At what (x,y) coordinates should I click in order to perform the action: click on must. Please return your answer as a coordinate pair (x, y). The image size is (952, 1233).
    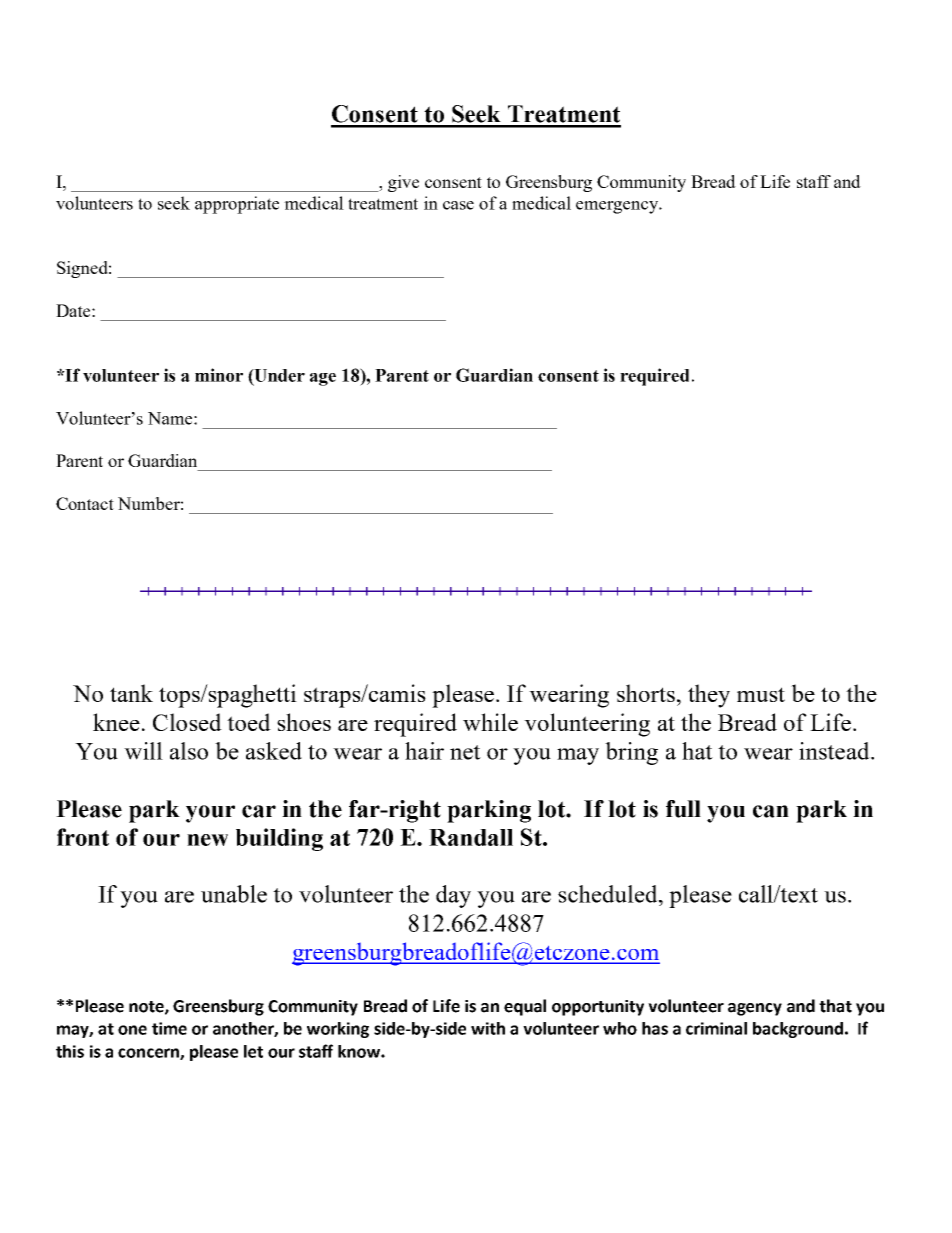
    Looking at the image, I should click on (761, 694).
